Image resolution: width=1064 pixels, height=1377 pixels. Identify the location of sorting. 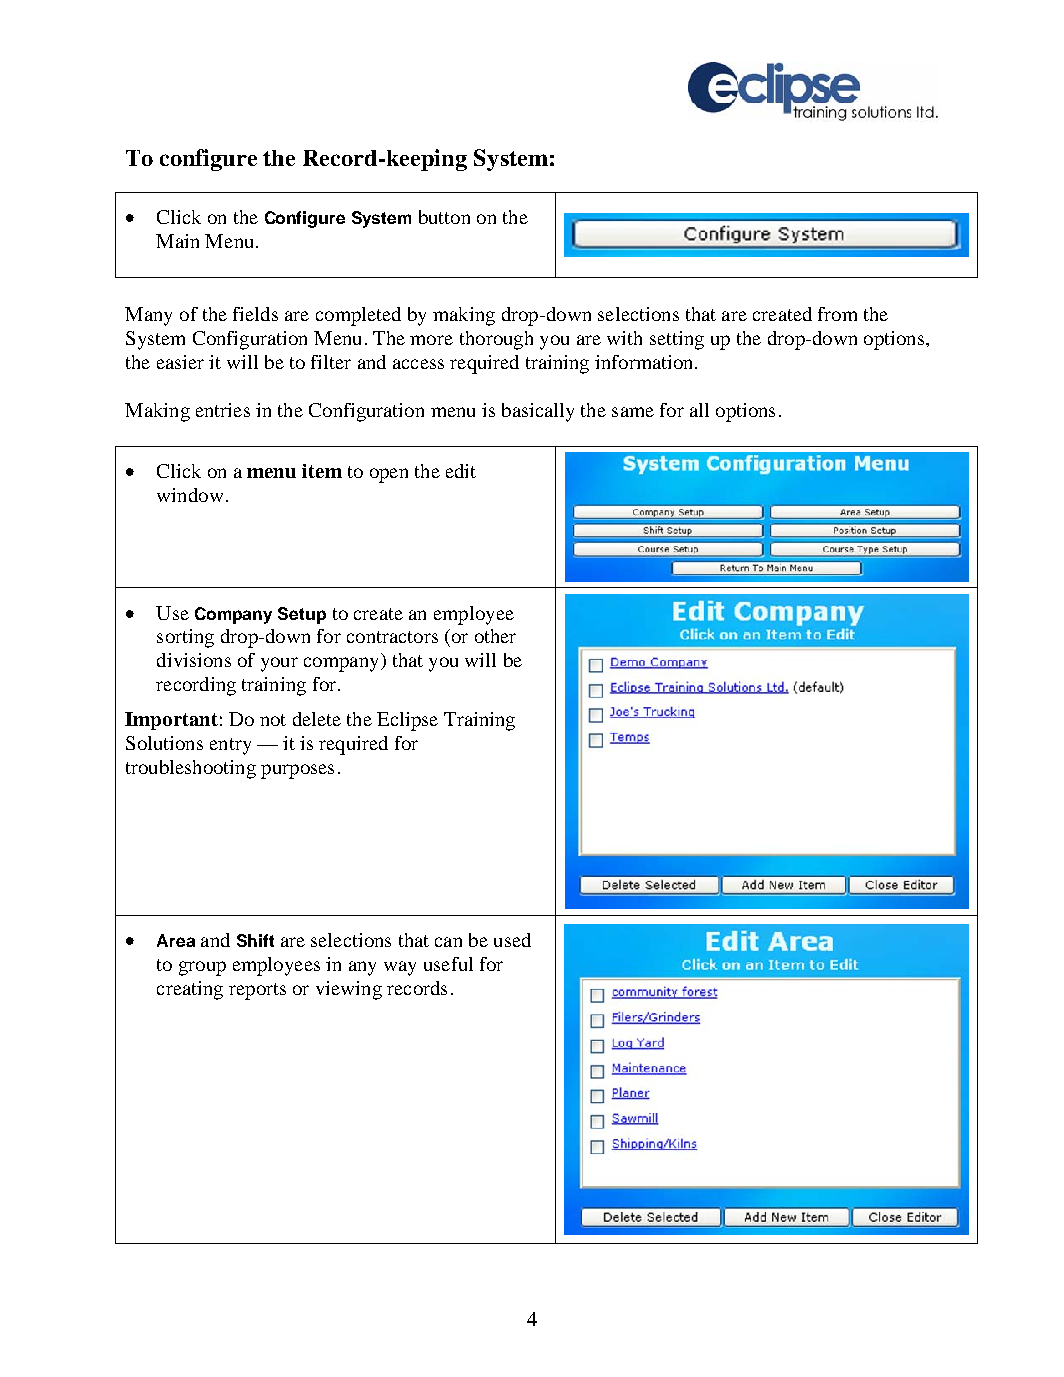
(185, 638).
